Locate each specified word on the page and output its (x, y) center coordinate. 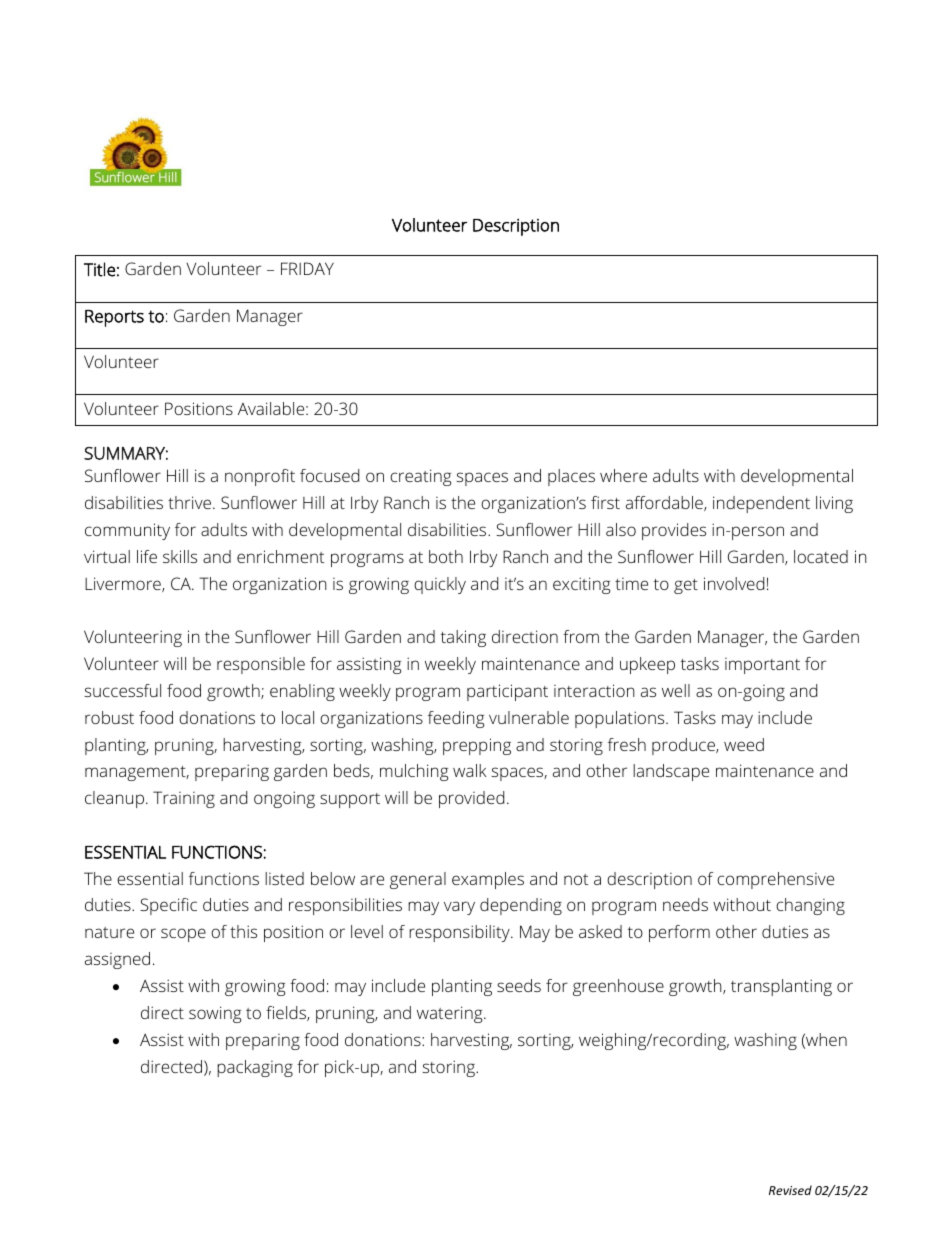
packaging (255, 1068)
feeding (456, 719)
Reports (114, 318)
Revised (790, 1190)
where (623, 475)
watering (451, 1014)
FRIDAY (307, 268)
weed (744, 744)
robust (109, 717)
